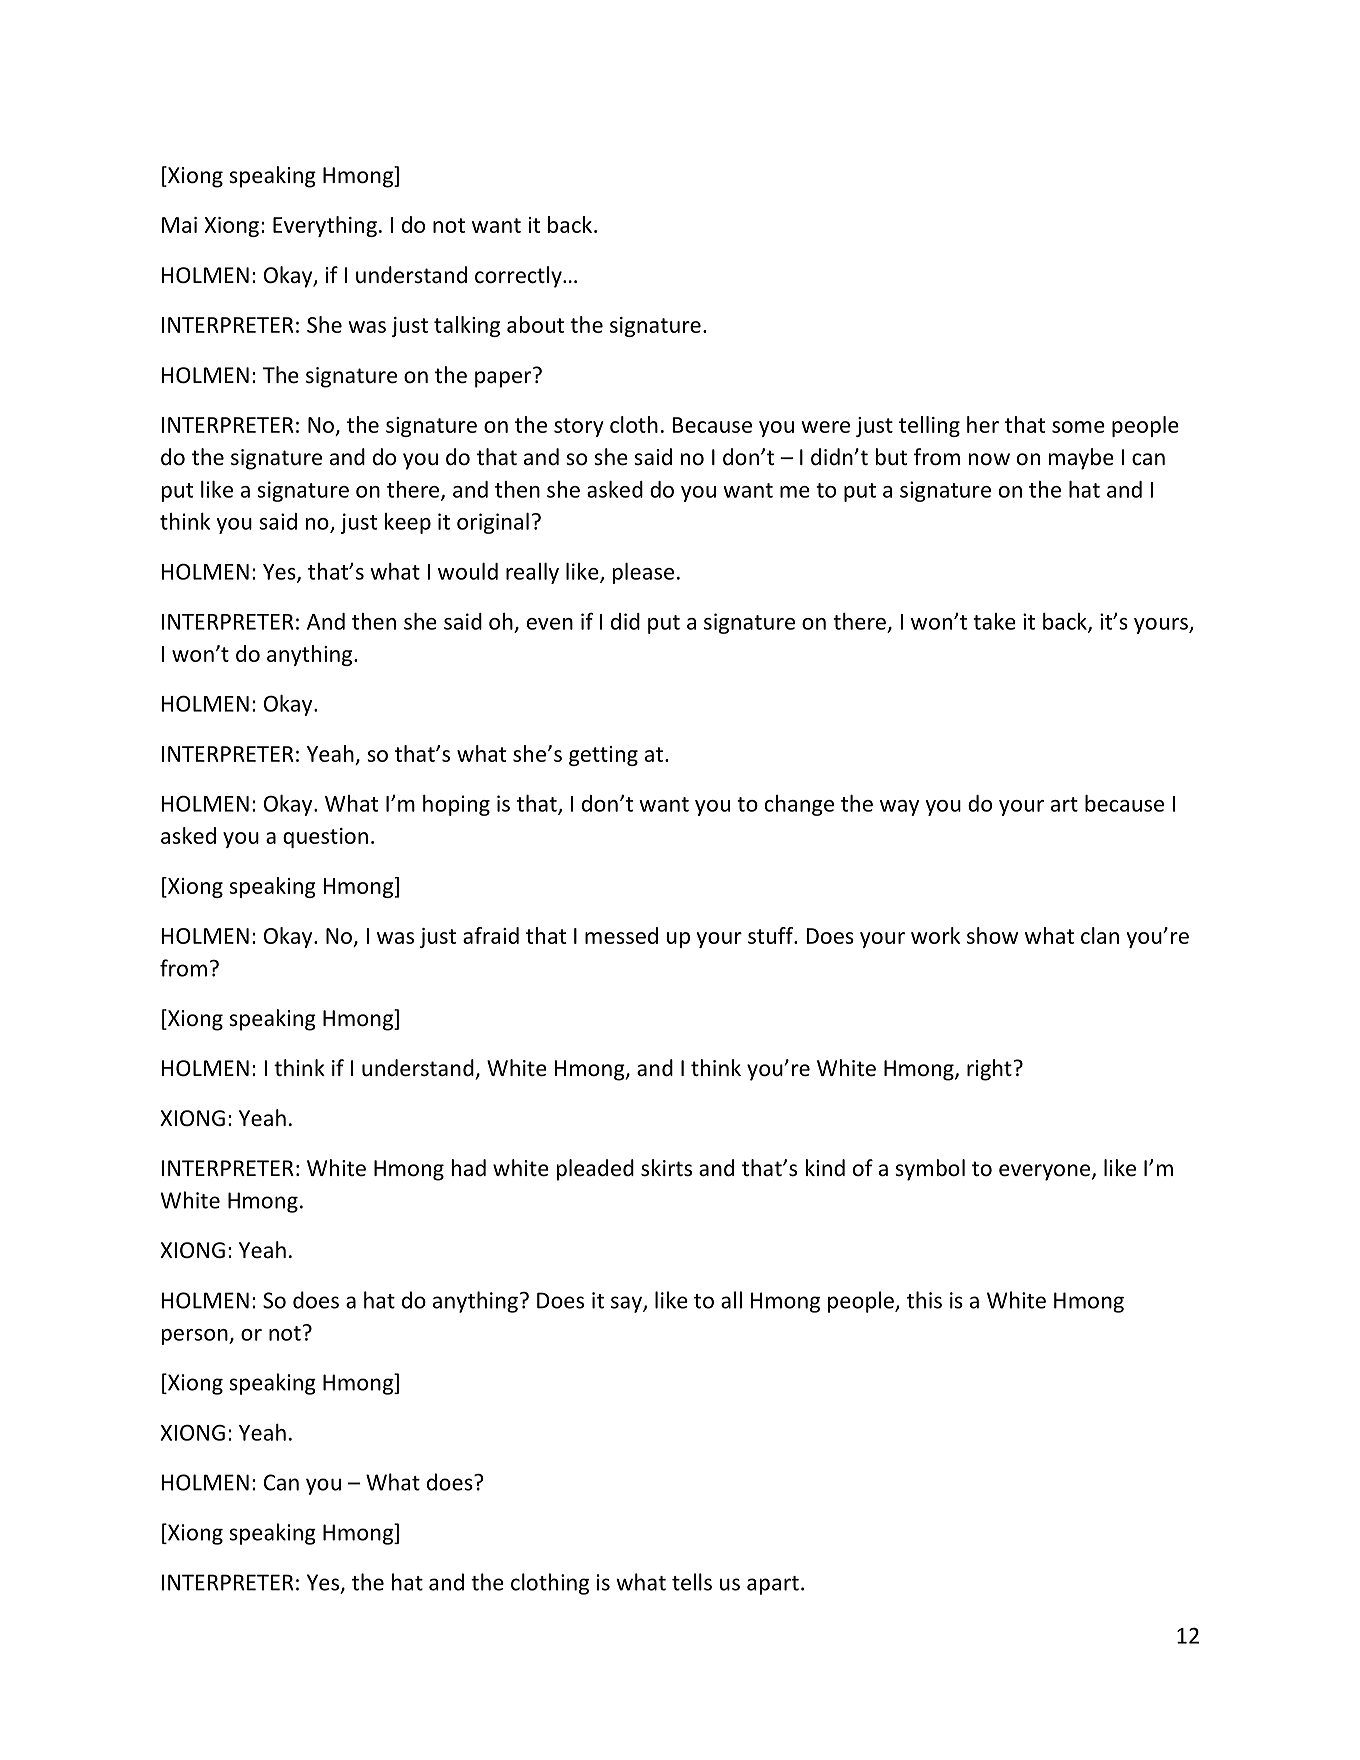 This screenshot has width=1360, height=1760. I want to click on telling, so click(929, 426).
